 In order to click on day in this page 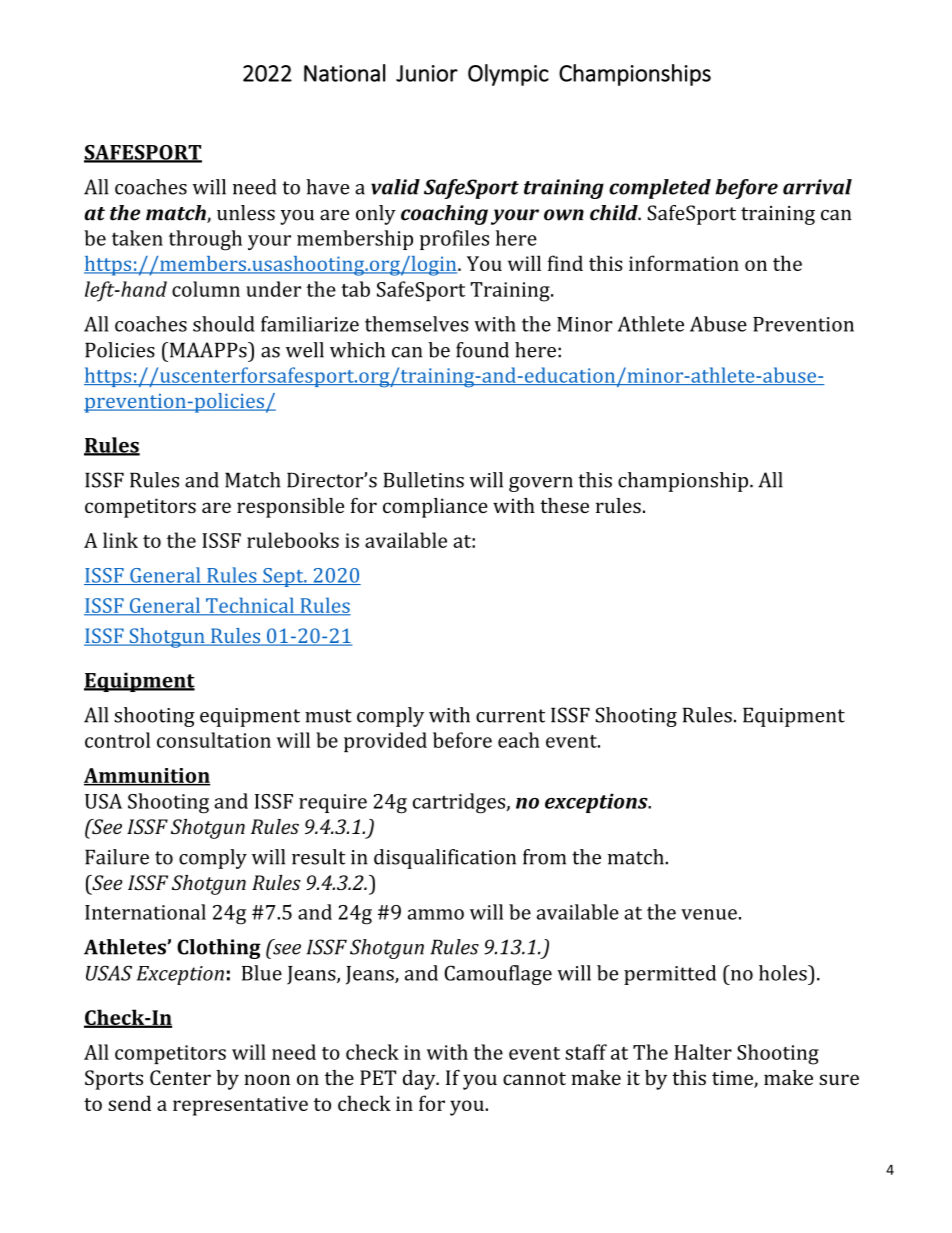, I will do `click(420, 1080)`.
